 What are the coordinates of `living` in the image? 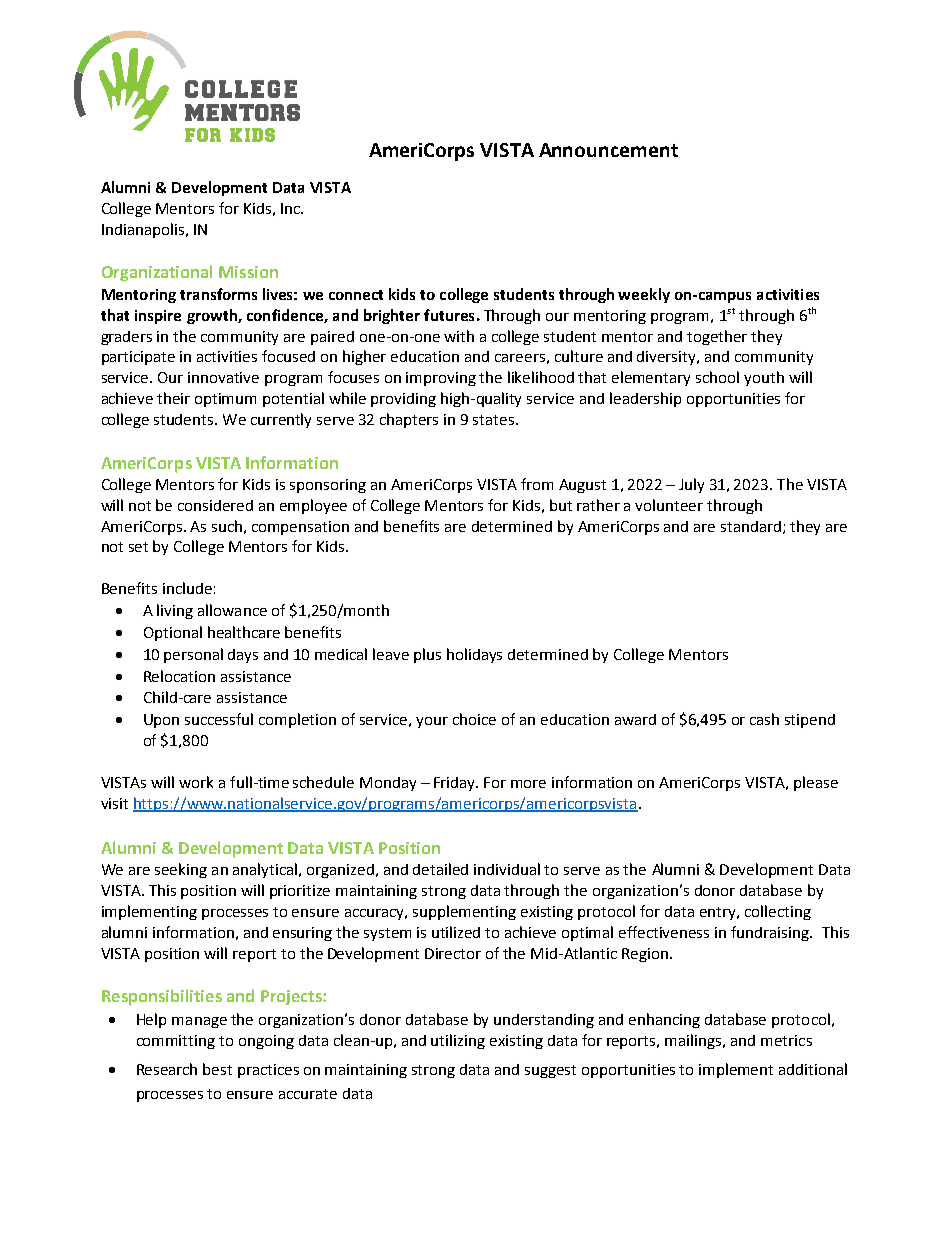 It's located at (175, 611).
